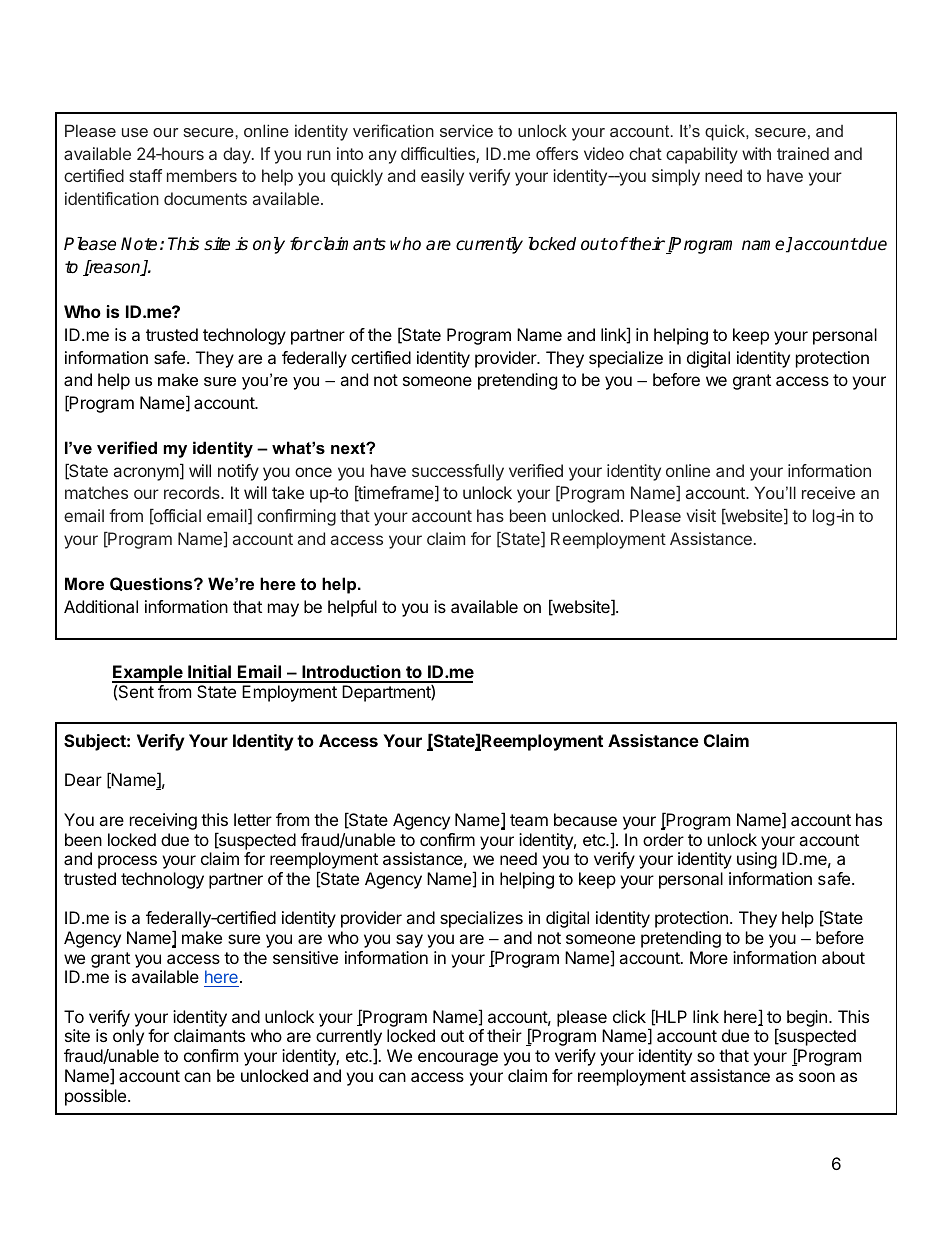  I want to click on members, so click(202, 175).
